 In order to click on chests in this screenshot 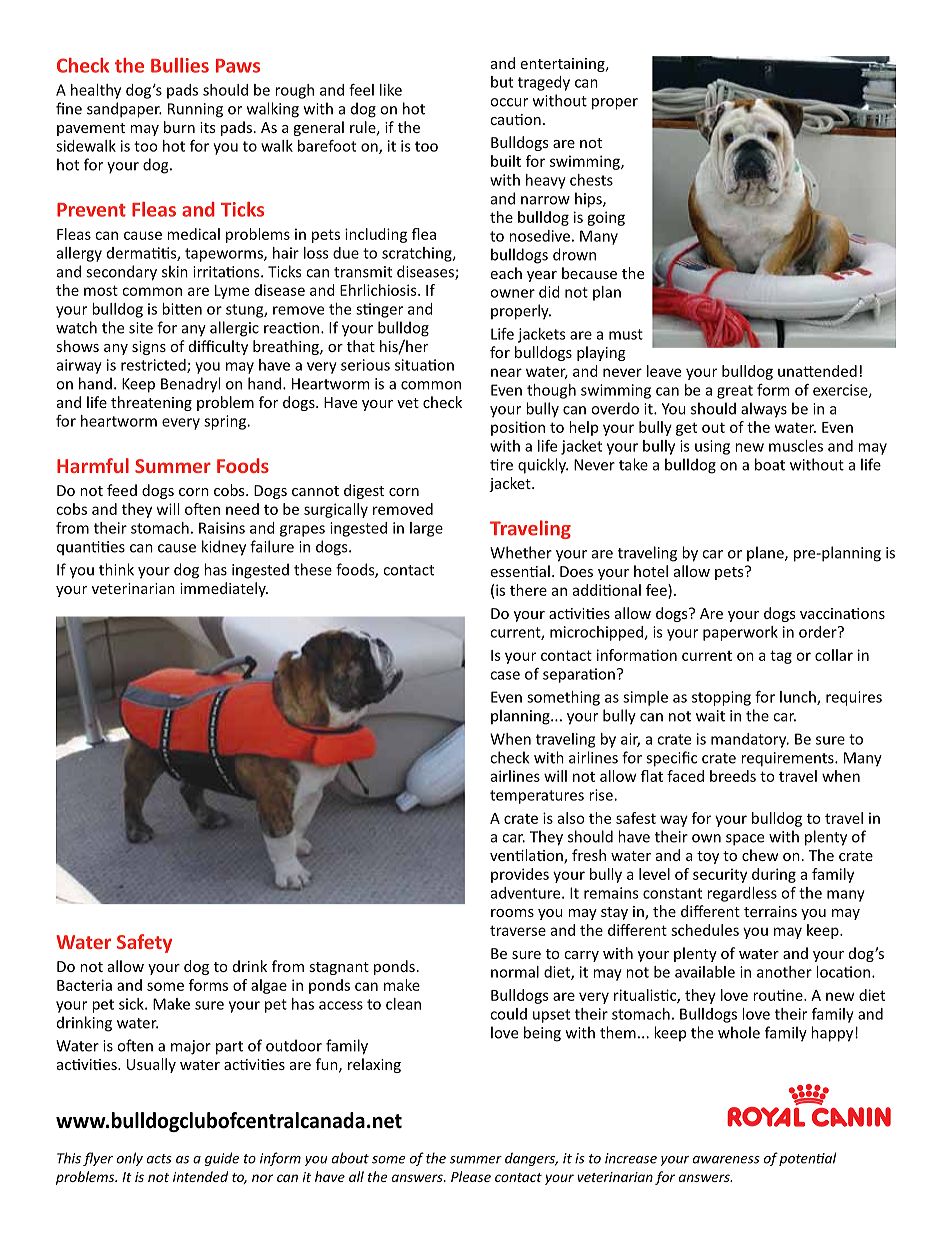, I will do `click(591, 180)`.
